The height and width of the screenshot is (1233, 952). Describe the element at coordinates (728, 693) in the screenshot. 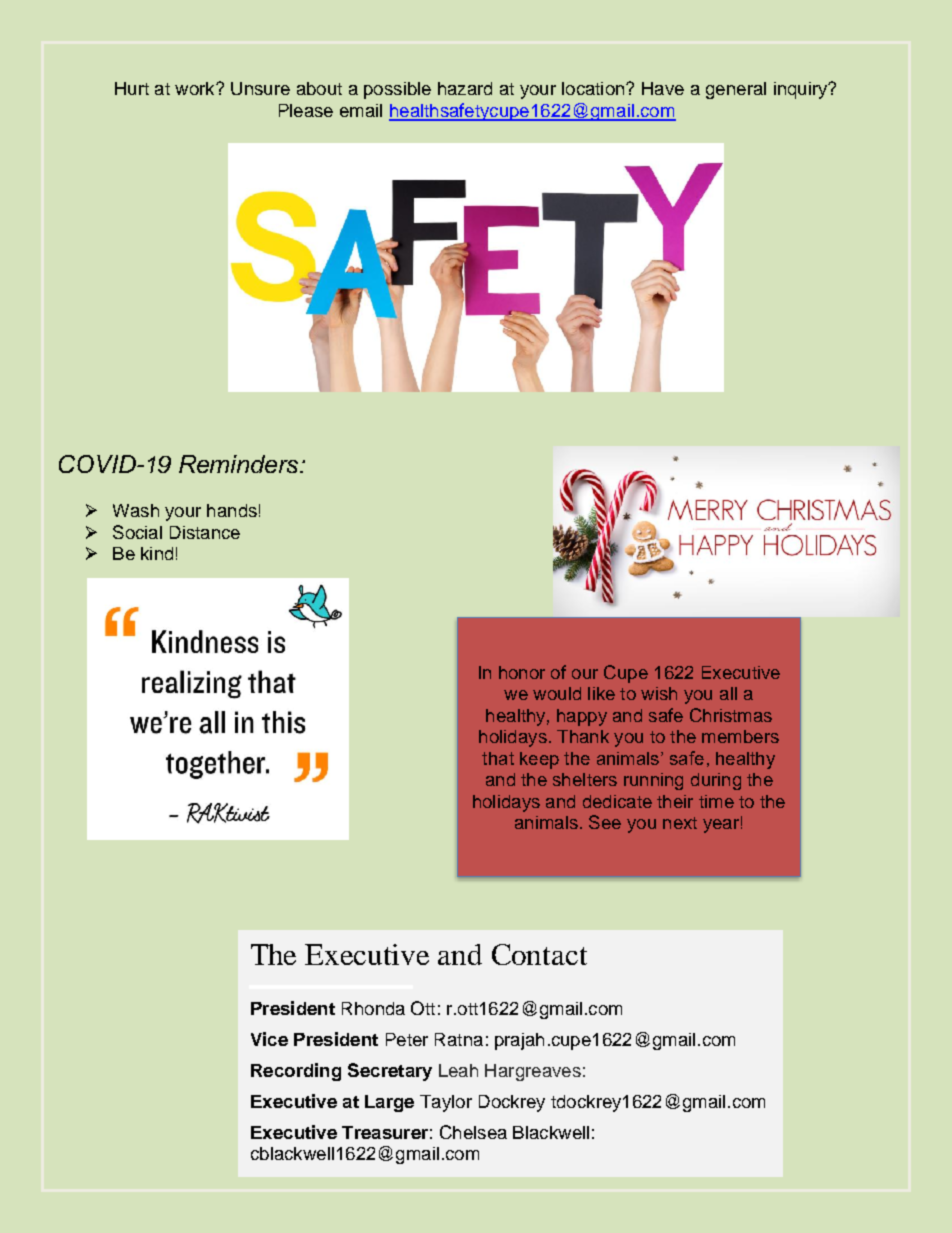

I see `all` at that location.
